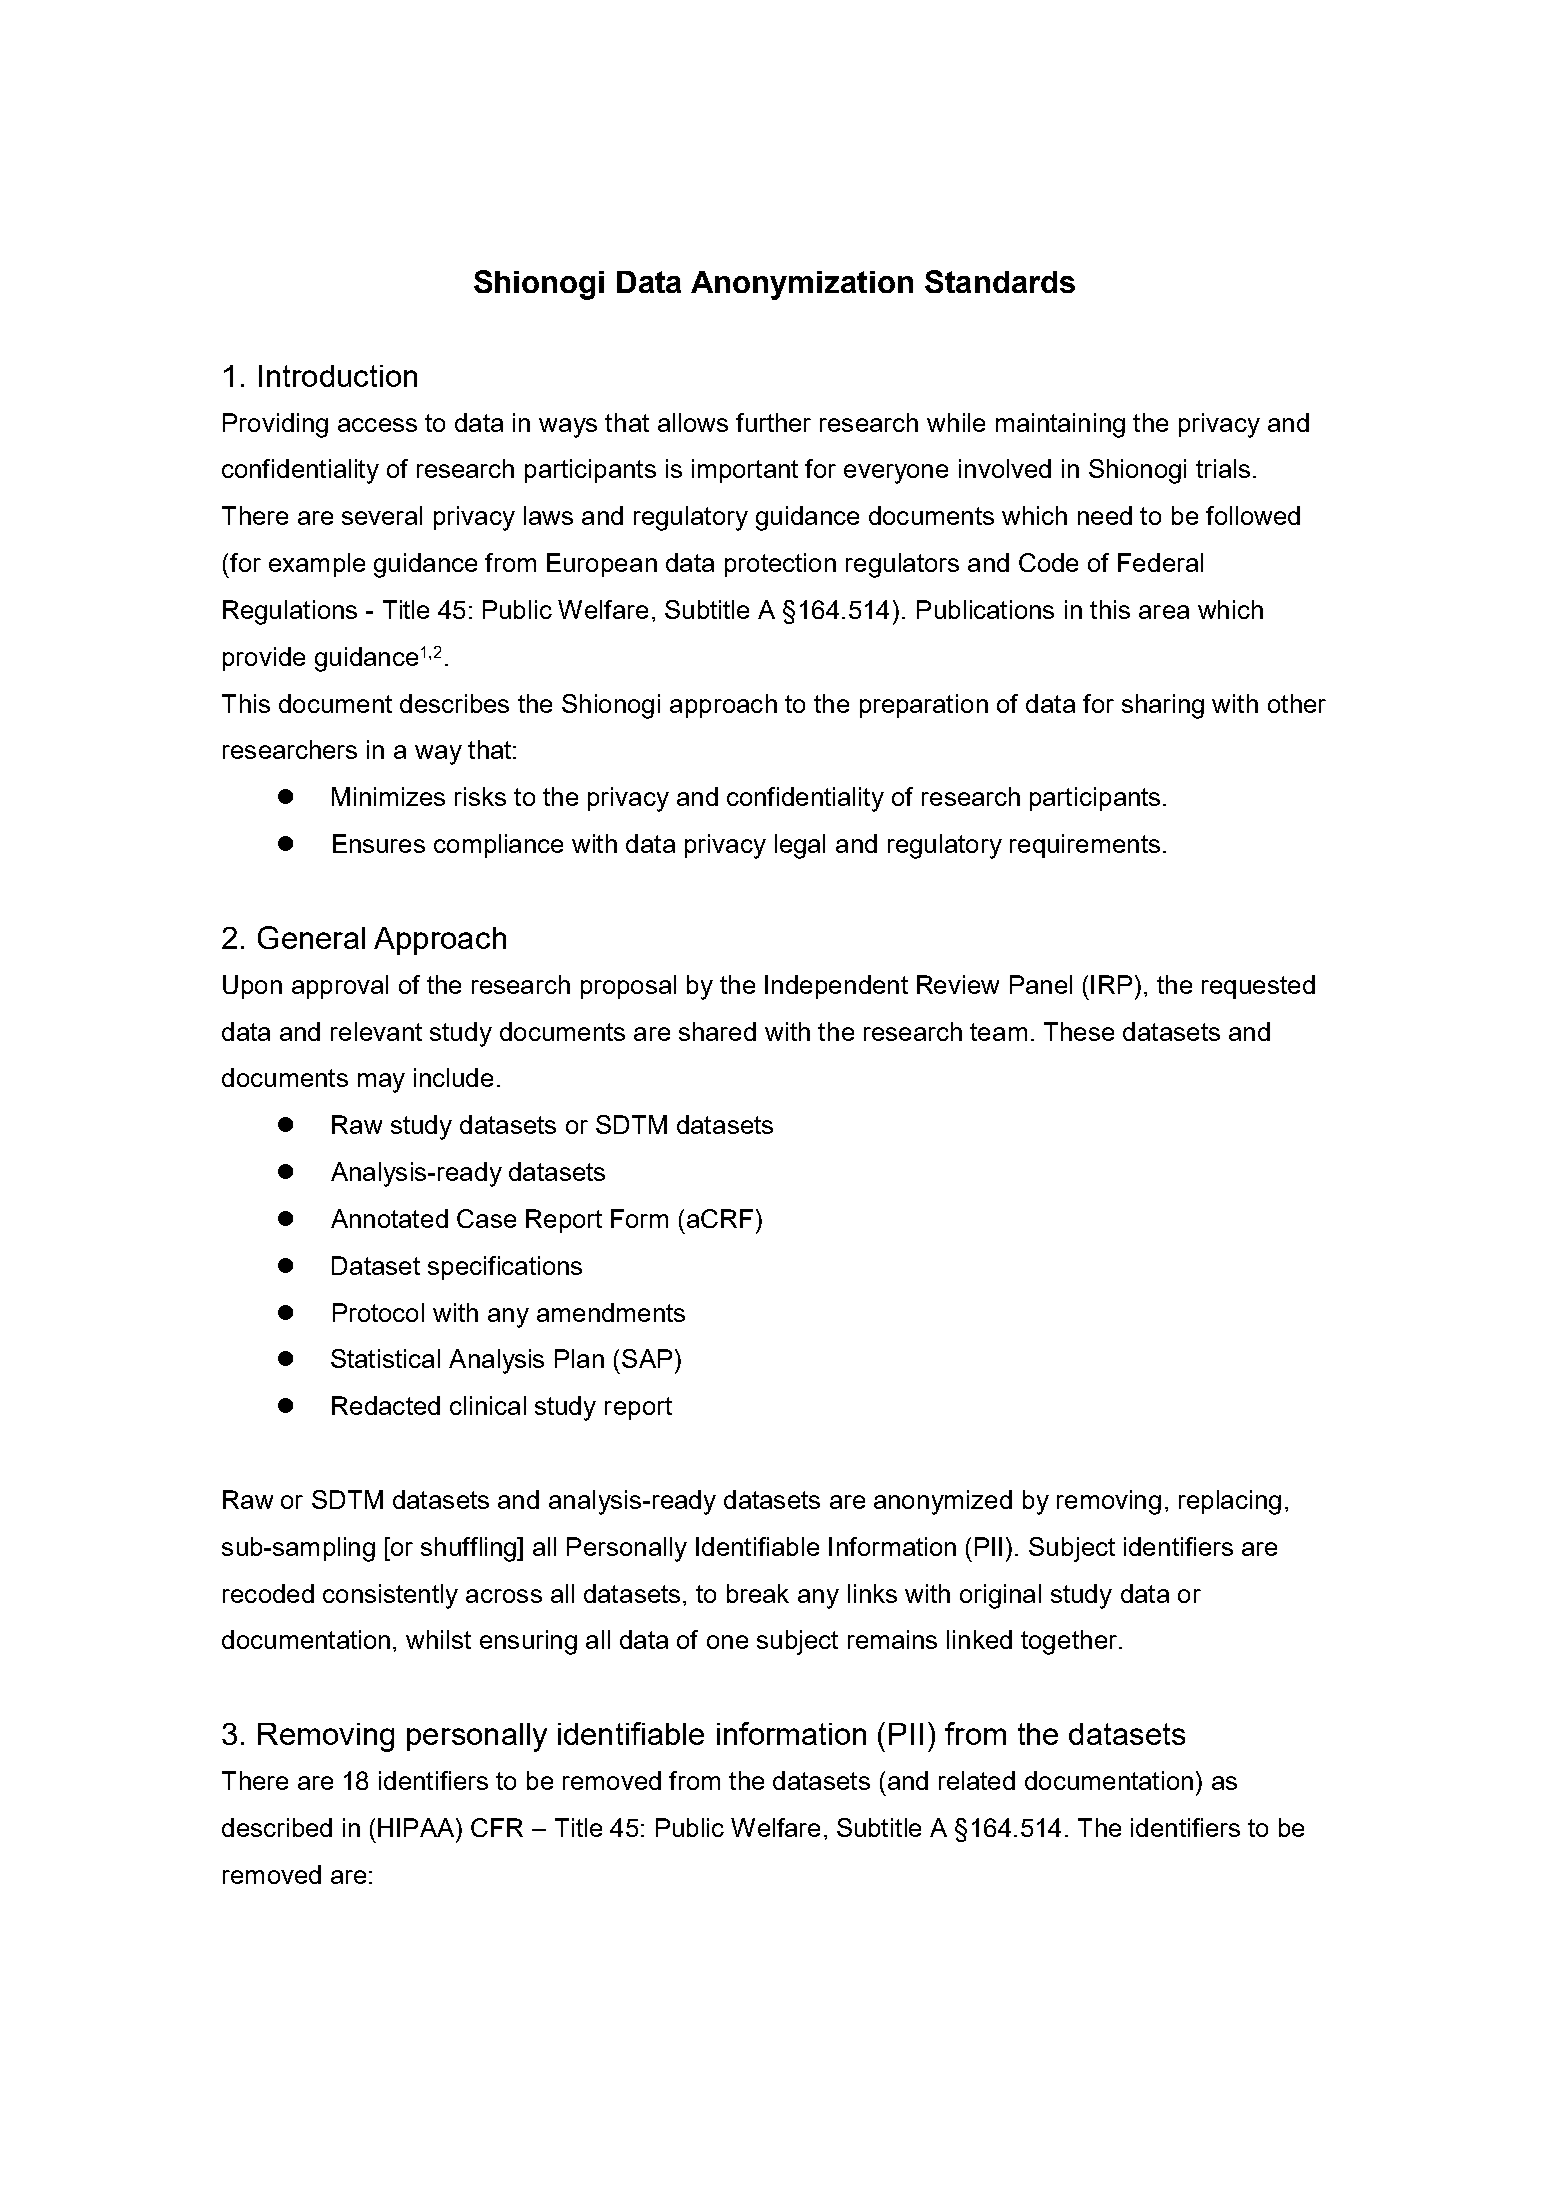  I want to click on related, so click(977, 1780).
